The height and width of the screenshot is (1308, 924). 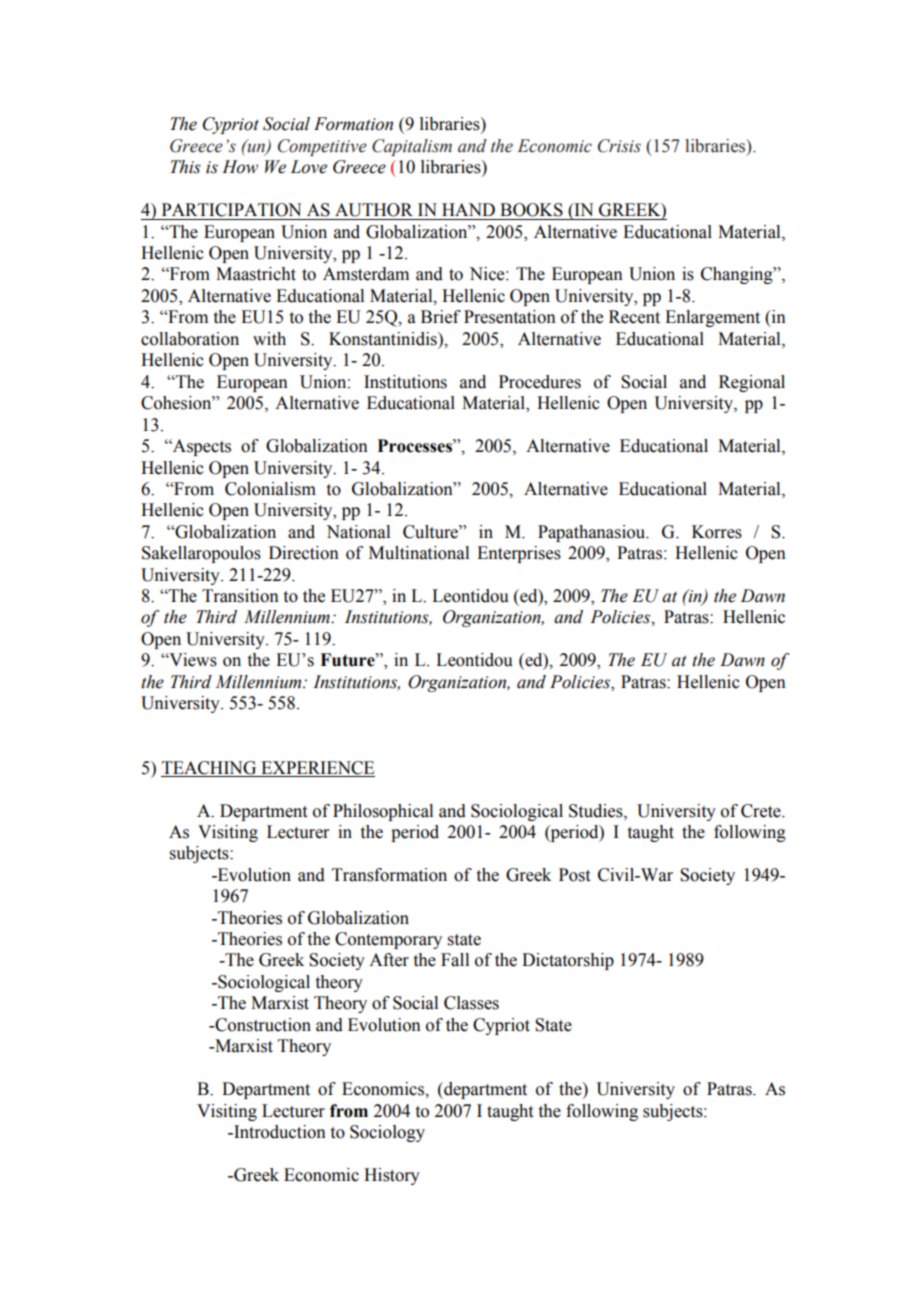 What do you see at coordinates (568, 961) in the screenshot?
I see `Dictatorship` at bounding box center [568, 961].
